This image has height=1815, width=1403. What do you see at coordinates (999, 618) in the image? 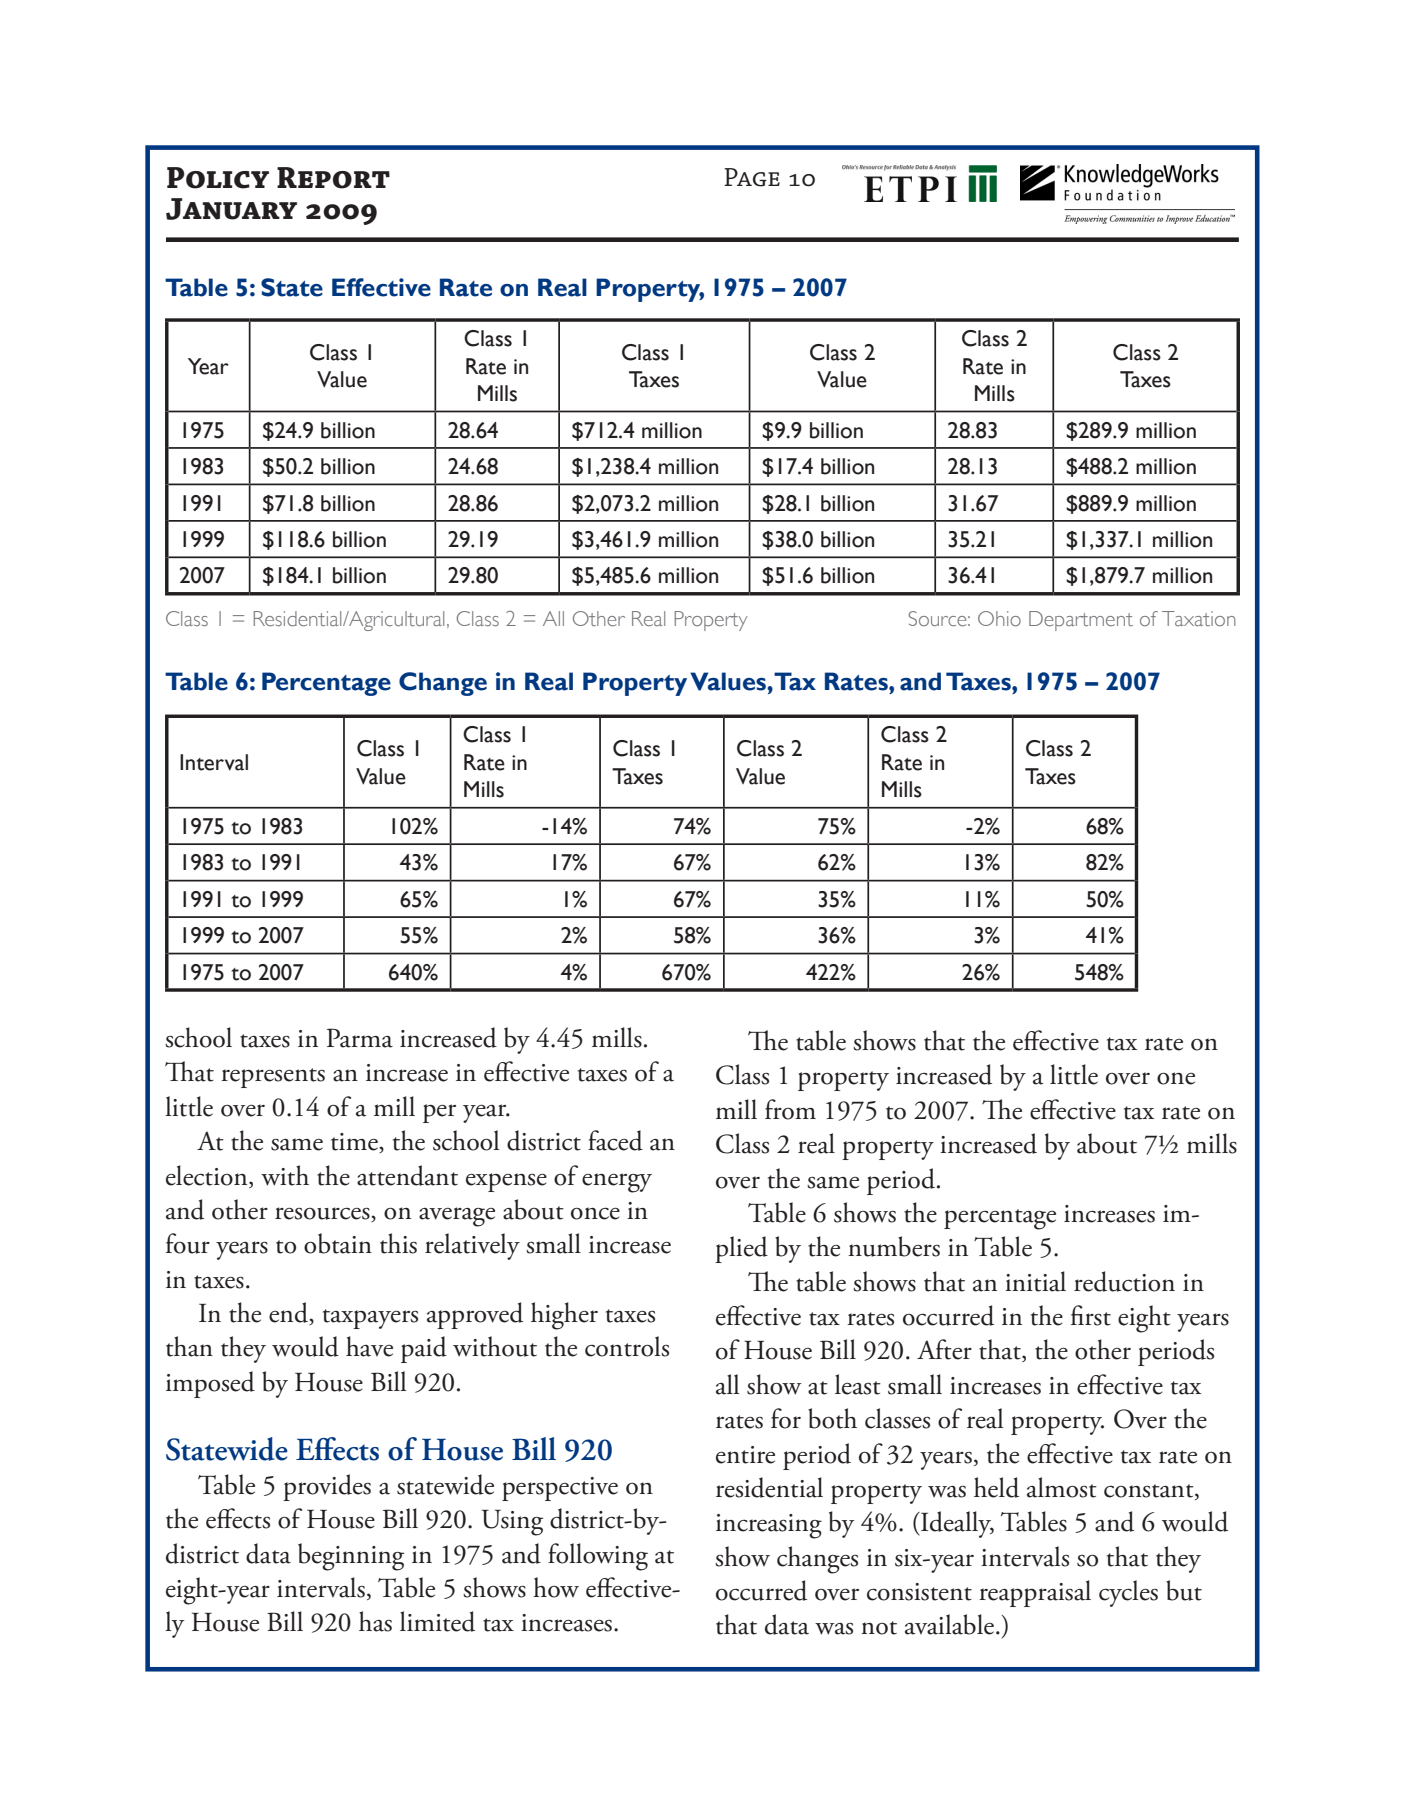
I see `Ohio` at bounding box center [999, 618].
